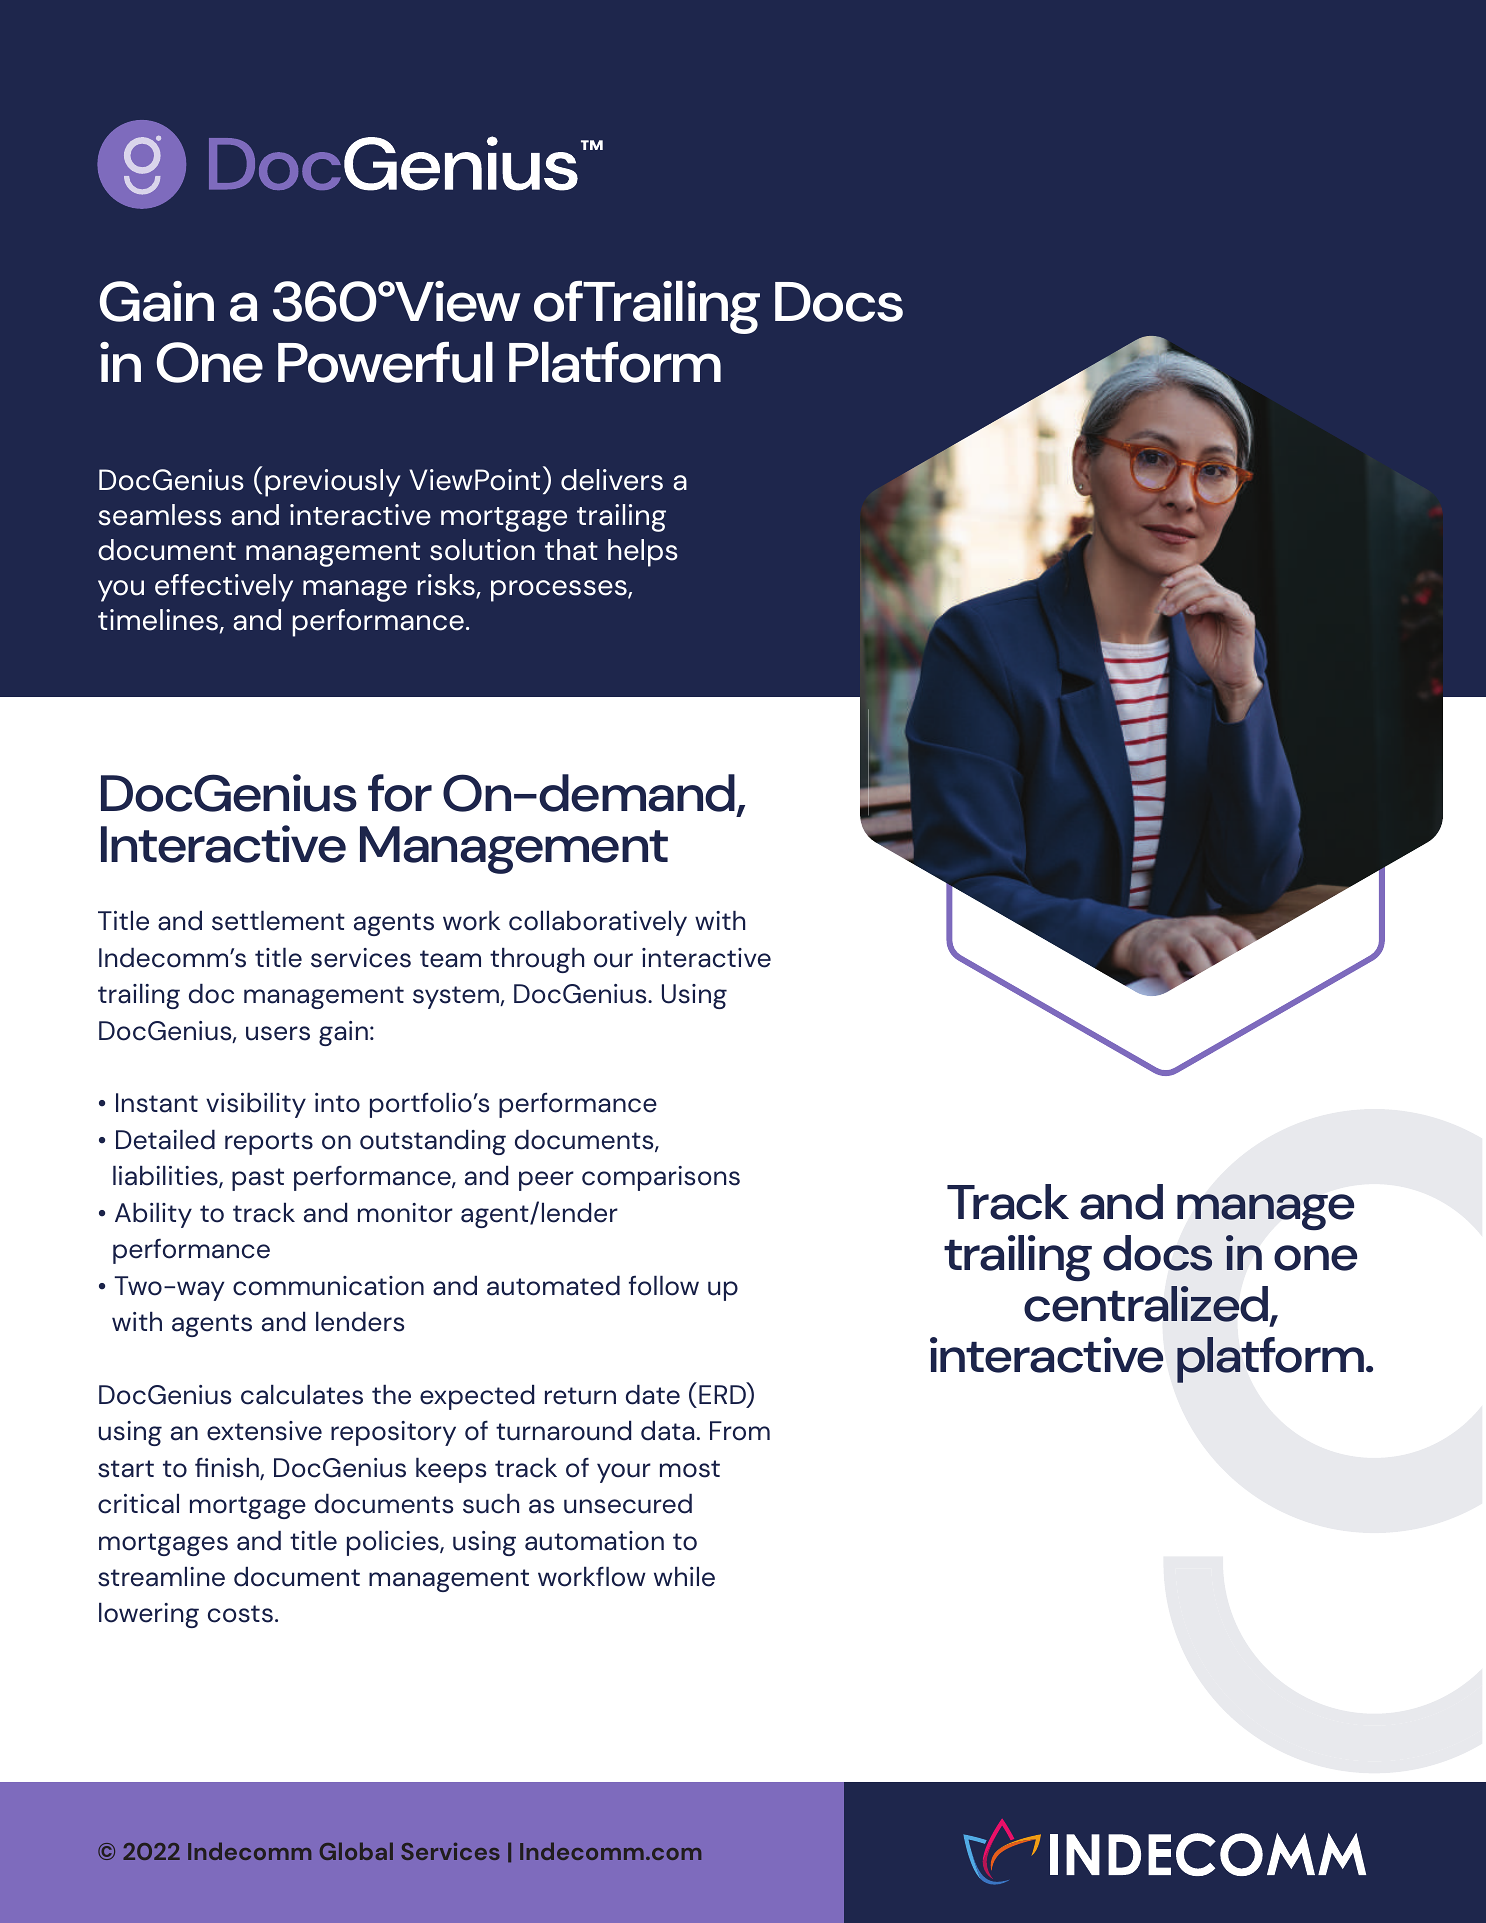 The image size is (1486, 1923). What do you see at coordinates (612, 480) in the screenshot?
I see `delivers` at bounding box center [612, 480].
